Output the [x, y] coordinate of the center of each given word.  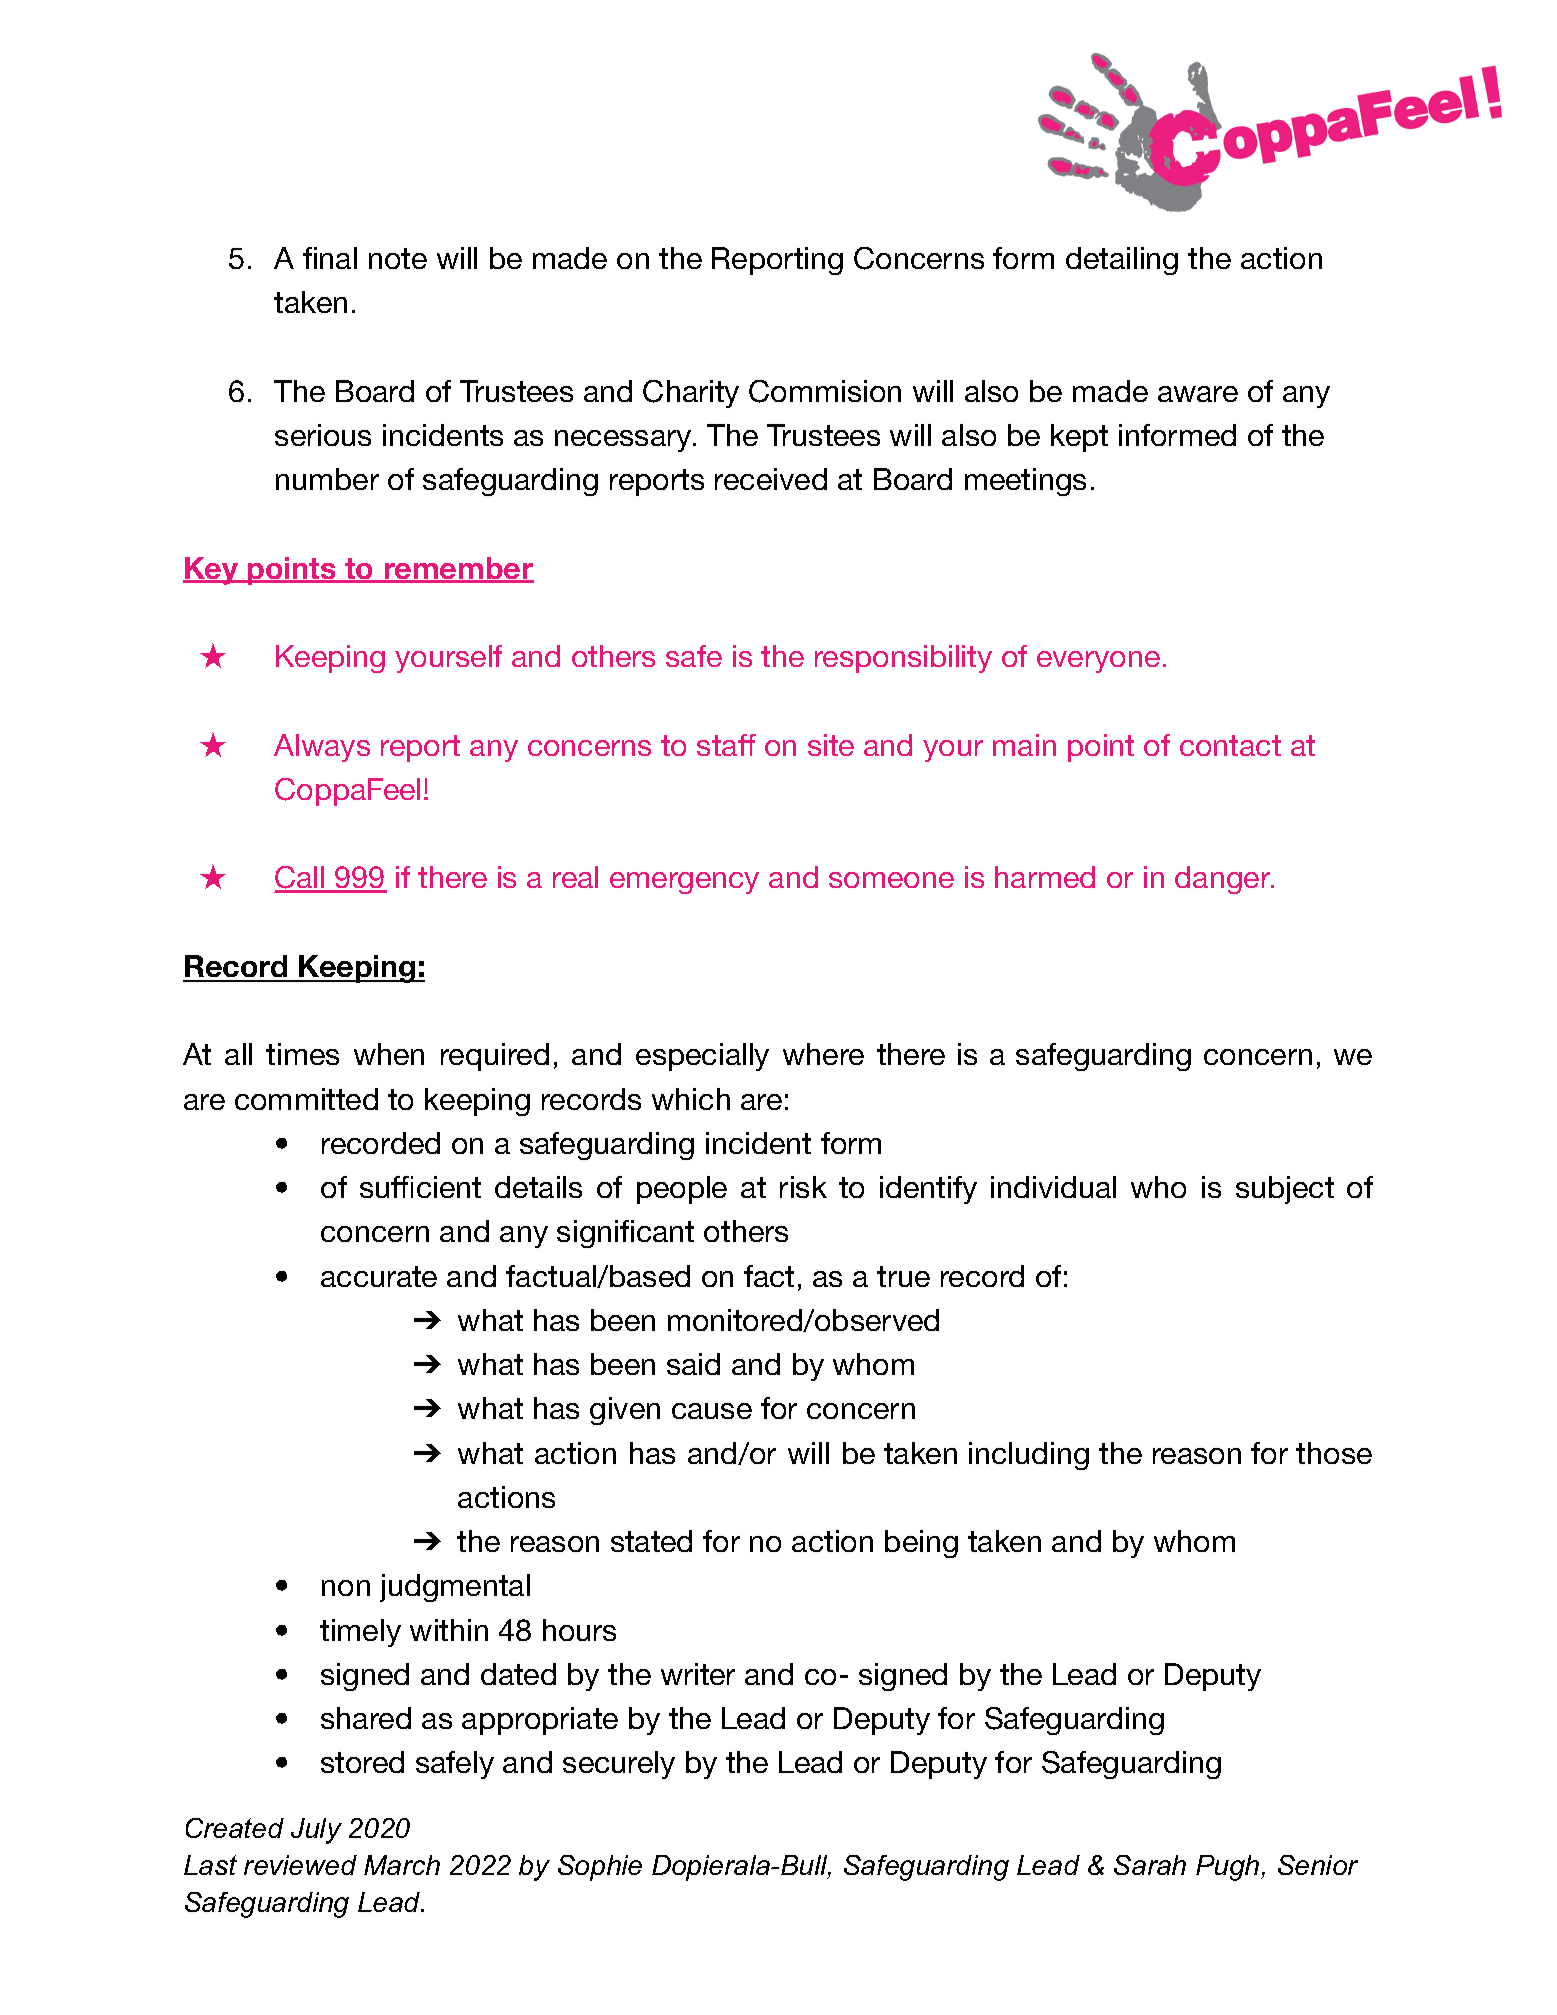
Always [322, 748]
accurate [379, 1276]
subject [1285, 1190]
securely [619, 1765]
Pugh [1229, 1868]
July [316, 1831]
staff [726, 745]
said [693, 1364]
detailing [1122, 261]
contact [1230, 745]
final [330, 258]
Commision [825, 391]
